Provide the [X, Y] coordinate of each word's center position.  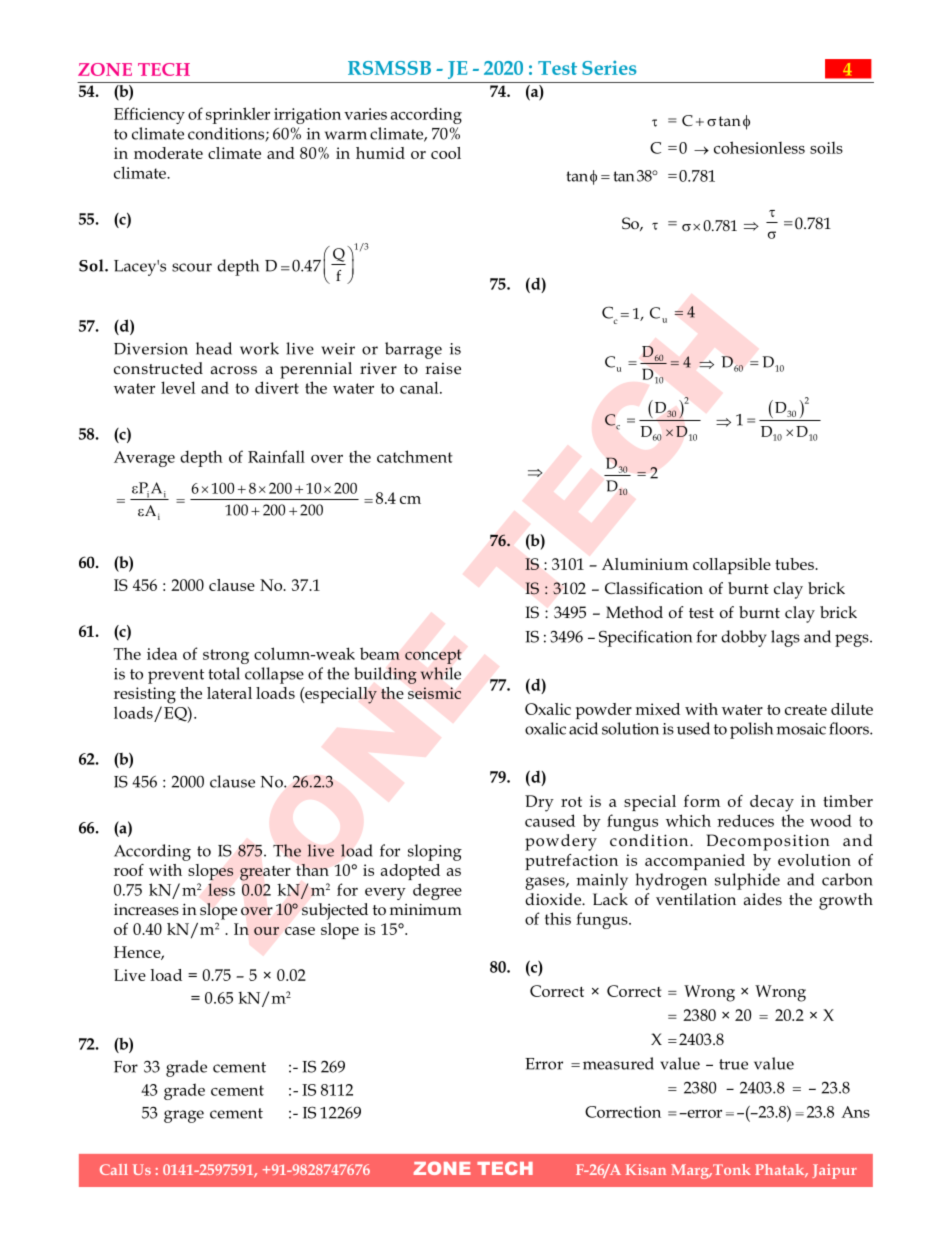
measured [618, 1063]
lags [785, 638]
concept [433, 656]
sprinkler [238, 115]
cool [446, 153]
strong [226, 656]
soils [826, 148]
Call [114, 1169]
